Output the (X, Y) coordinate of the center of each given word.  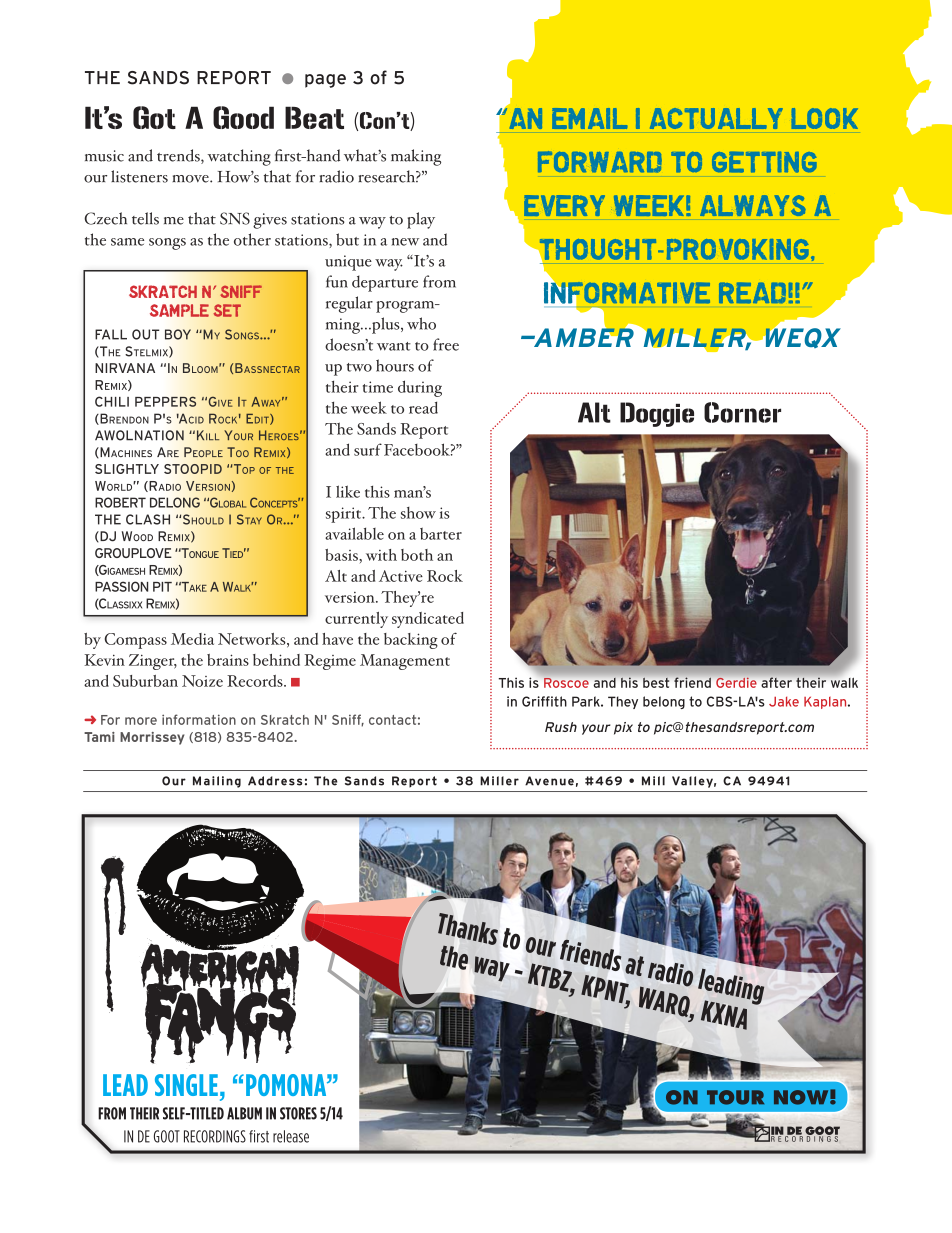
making (416, 157)
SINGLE (186, 1085)
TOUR (735, 1097)
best (656, 683)
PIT (162, 587)
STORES (298, 1113)
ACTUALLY (716, 118)
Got (154, 117)
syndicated (428, 620)
